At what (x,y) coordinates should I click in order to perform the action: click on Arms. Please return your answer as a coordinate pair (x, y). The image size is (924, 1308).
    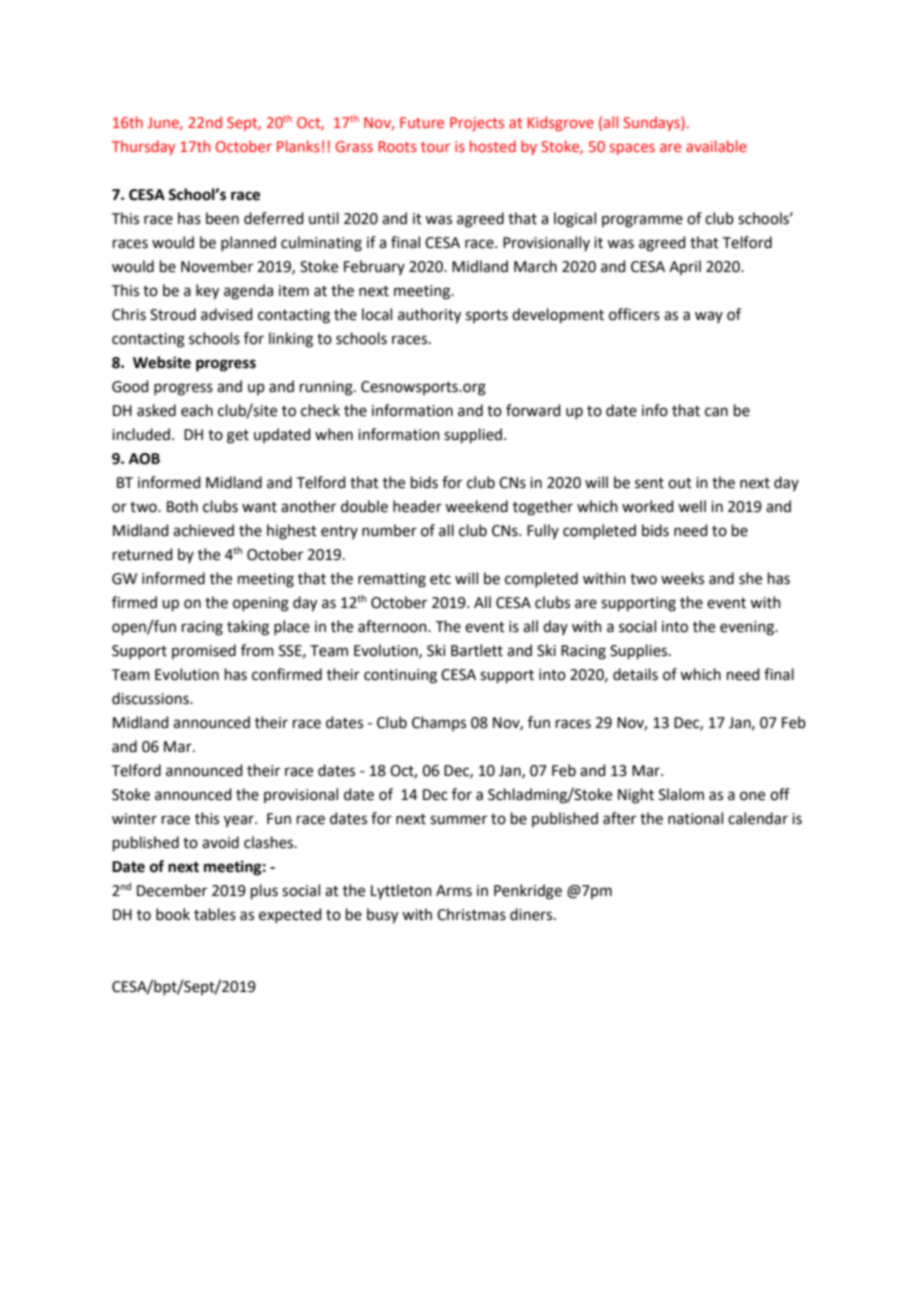
    Looking at the image, I should click on (454, 891).
